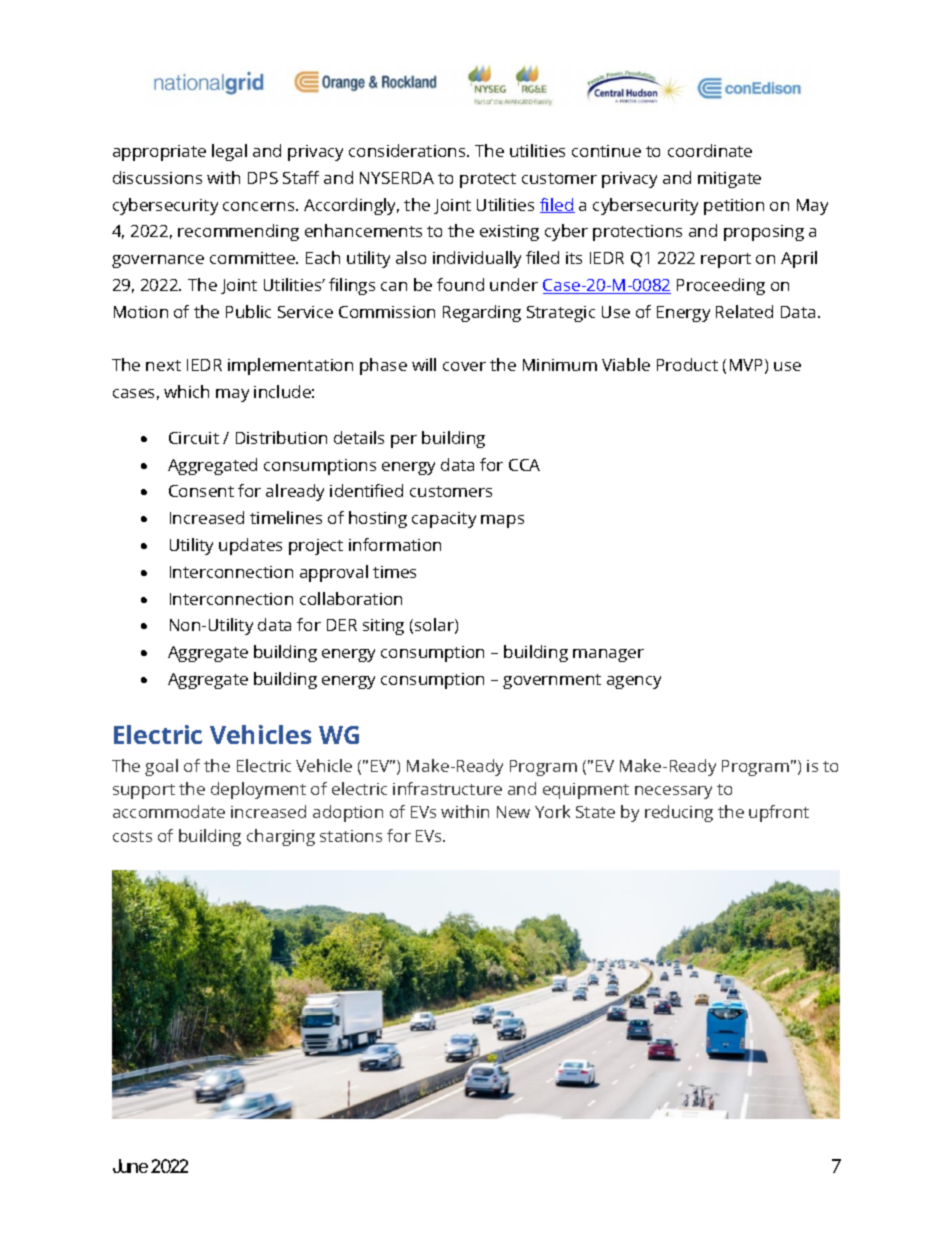 The height and width of the screenshot is (1233, 952). What do you see at coordinates (444, 520) in the screenshot?
I see `capacity` at bounding box center [444, 520].
